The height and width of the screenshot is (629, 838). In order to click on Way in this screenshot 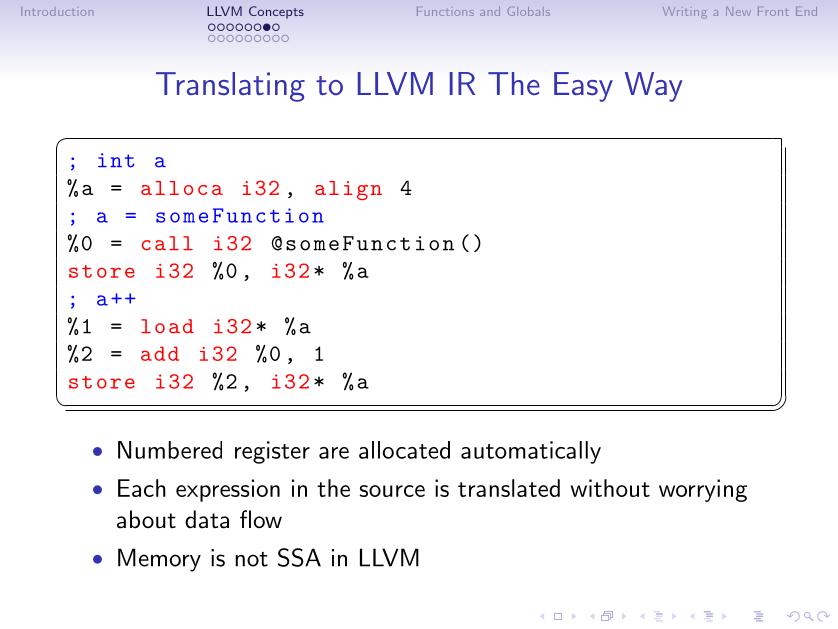, I will do `click(654, 87)`.
